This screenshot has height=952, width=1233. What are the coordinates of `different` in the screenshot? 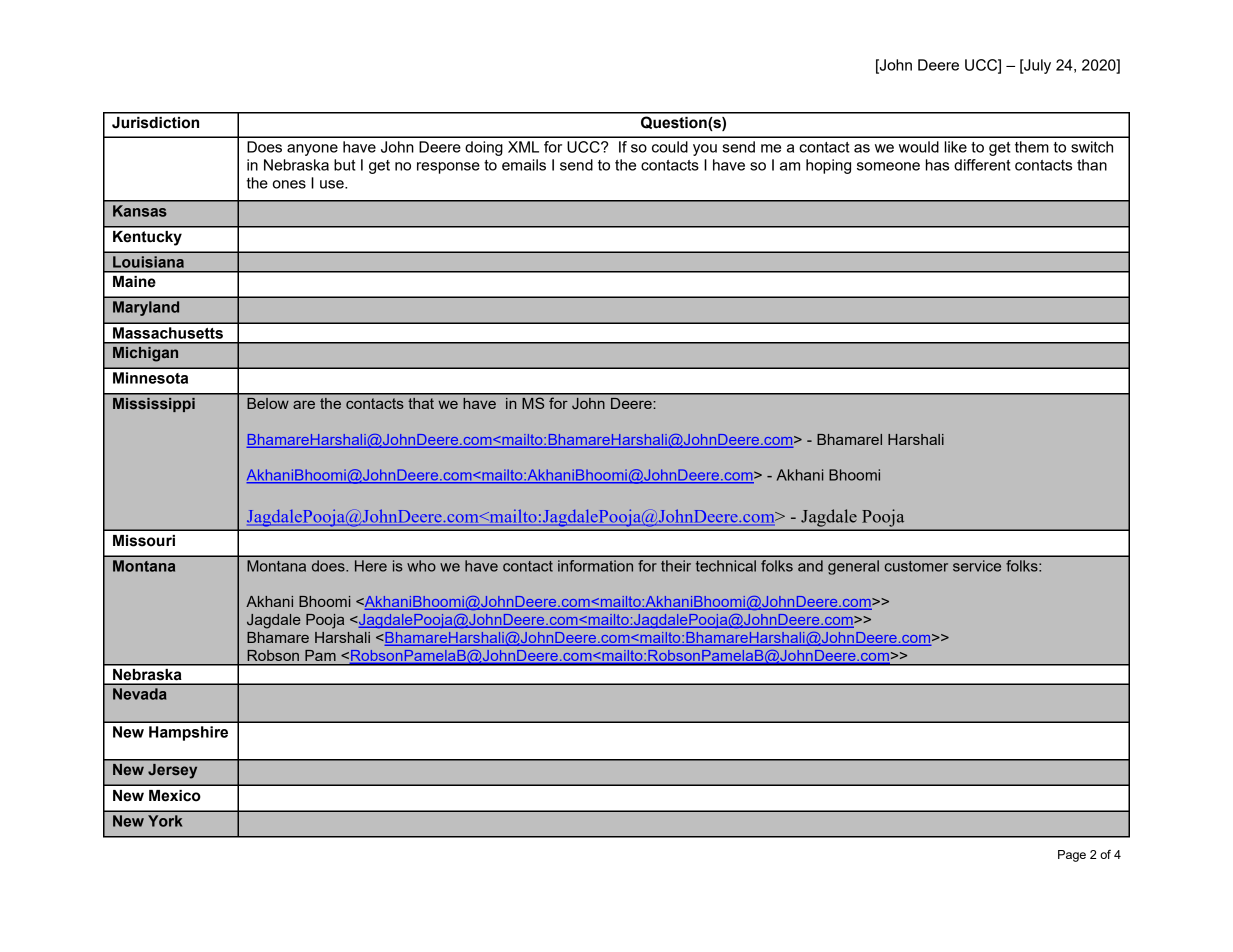 It's located at (982, 165).
